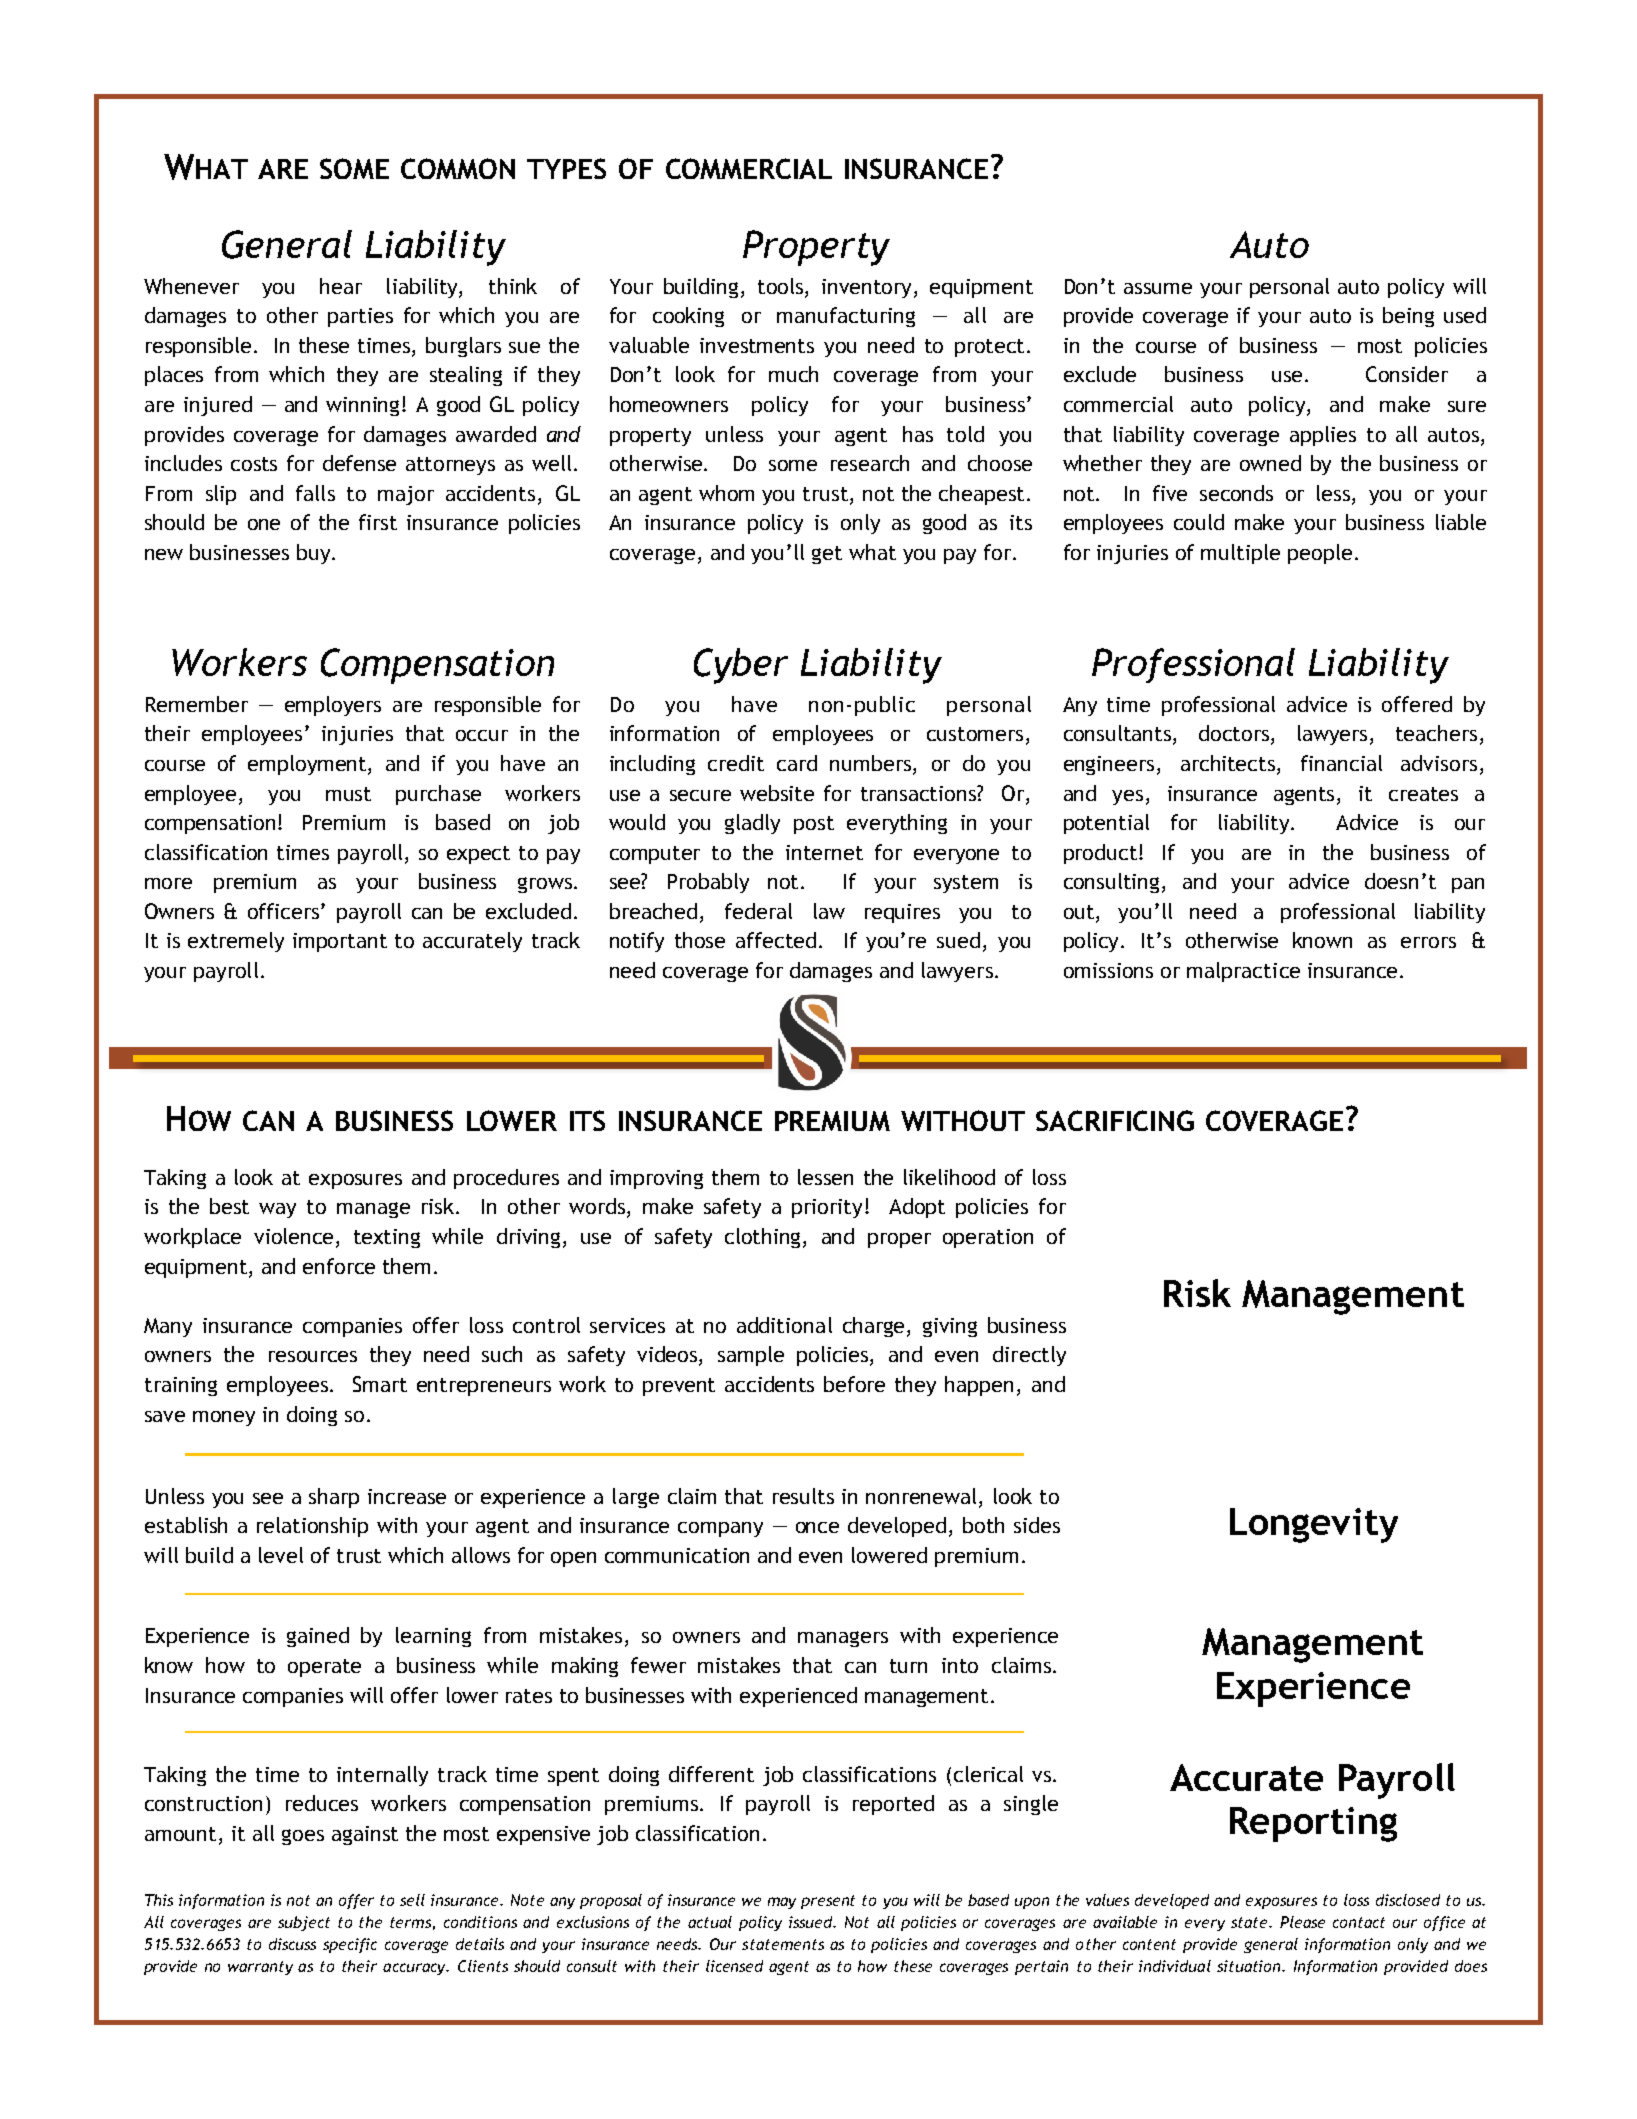 The width and height of the page is (1637, 2119). I want to click on important, so click(340, 942).
